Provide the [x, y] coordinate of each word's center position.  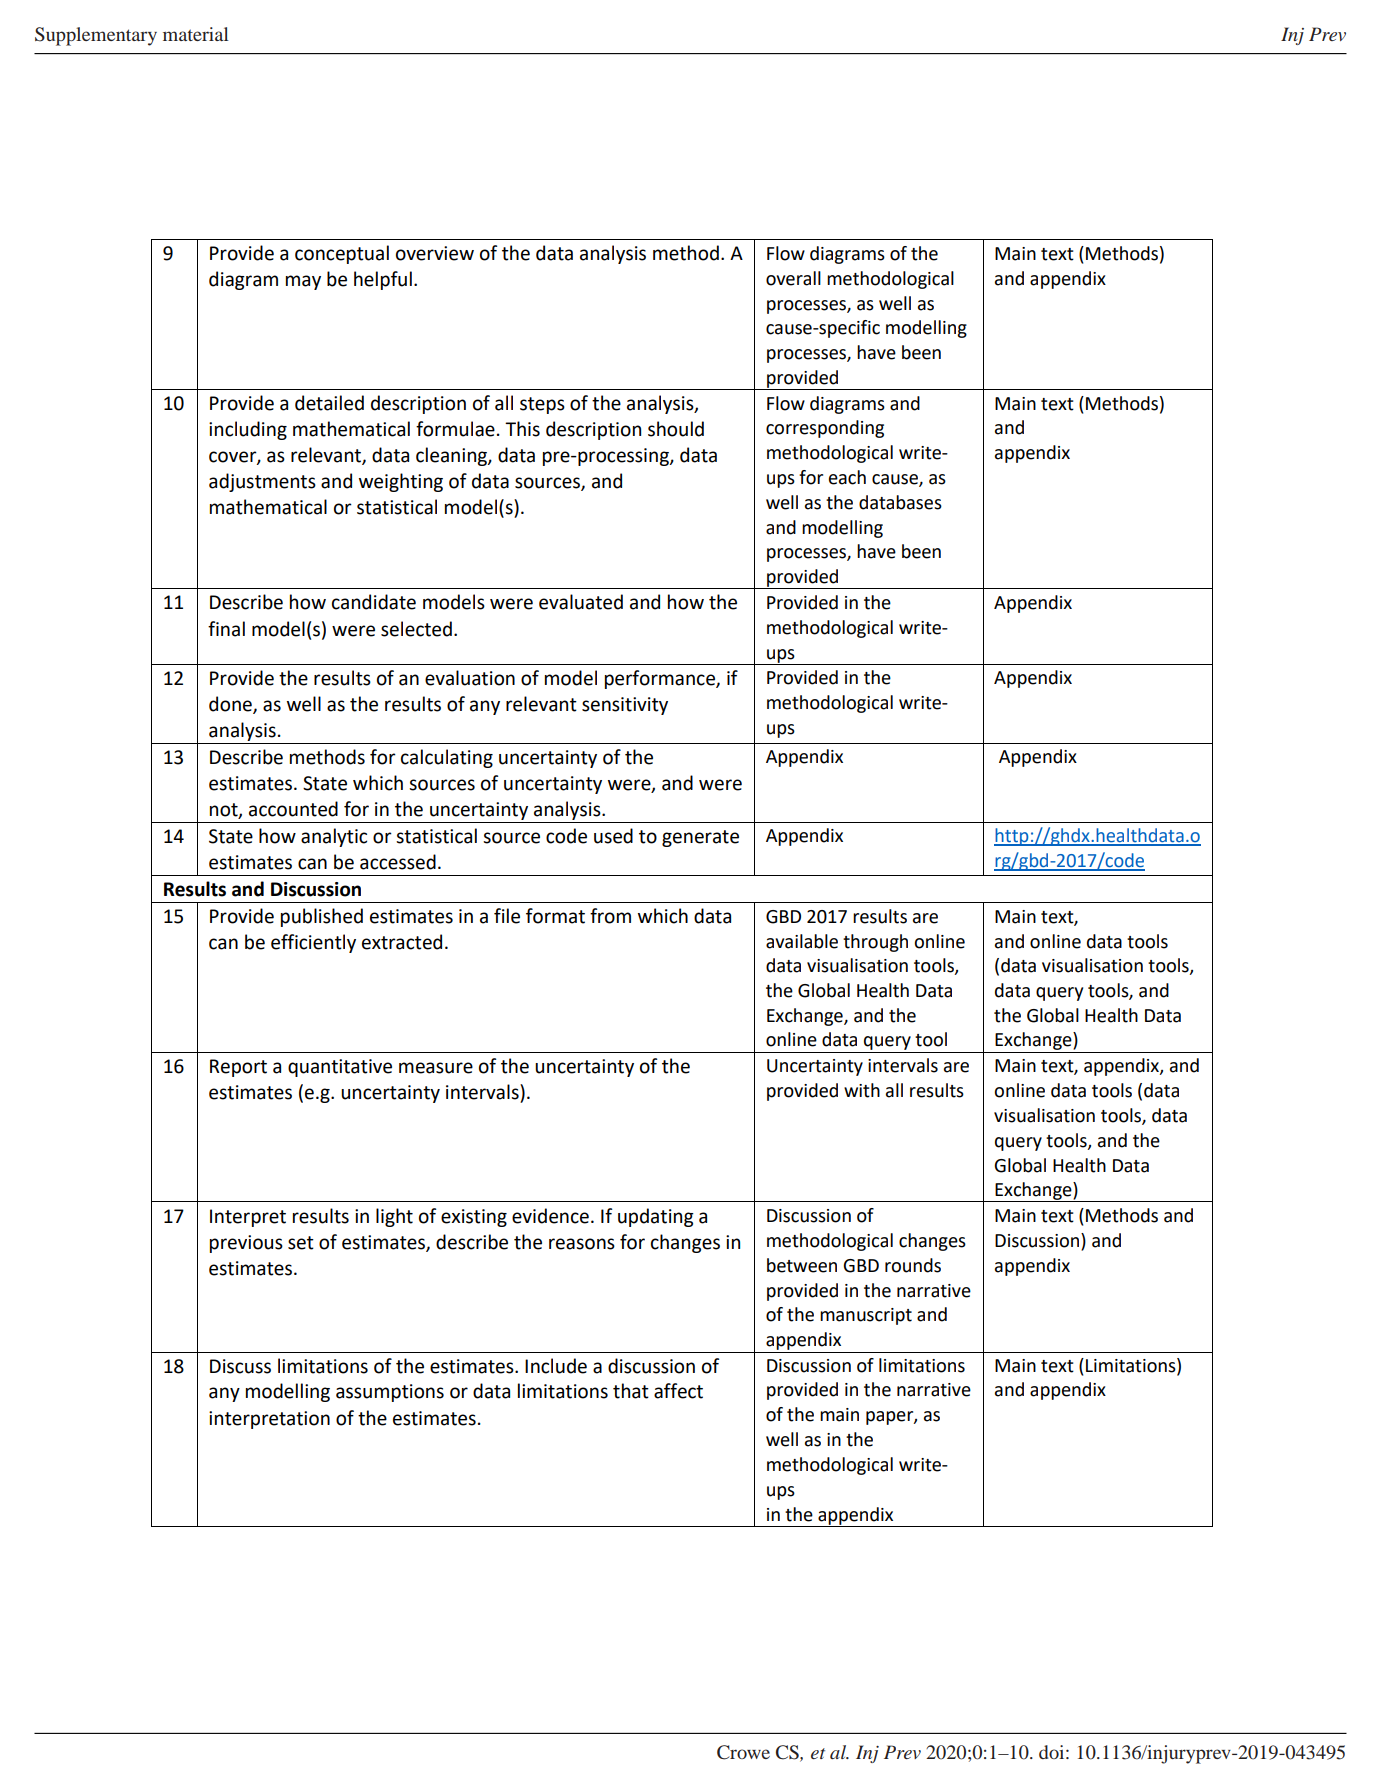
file [507, 916]
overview [435, 253]
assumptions [390, 1393]
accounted [293, 809]
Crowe [743, 1752]
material [196, 34]
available [802, 941]
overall [793, 278]
